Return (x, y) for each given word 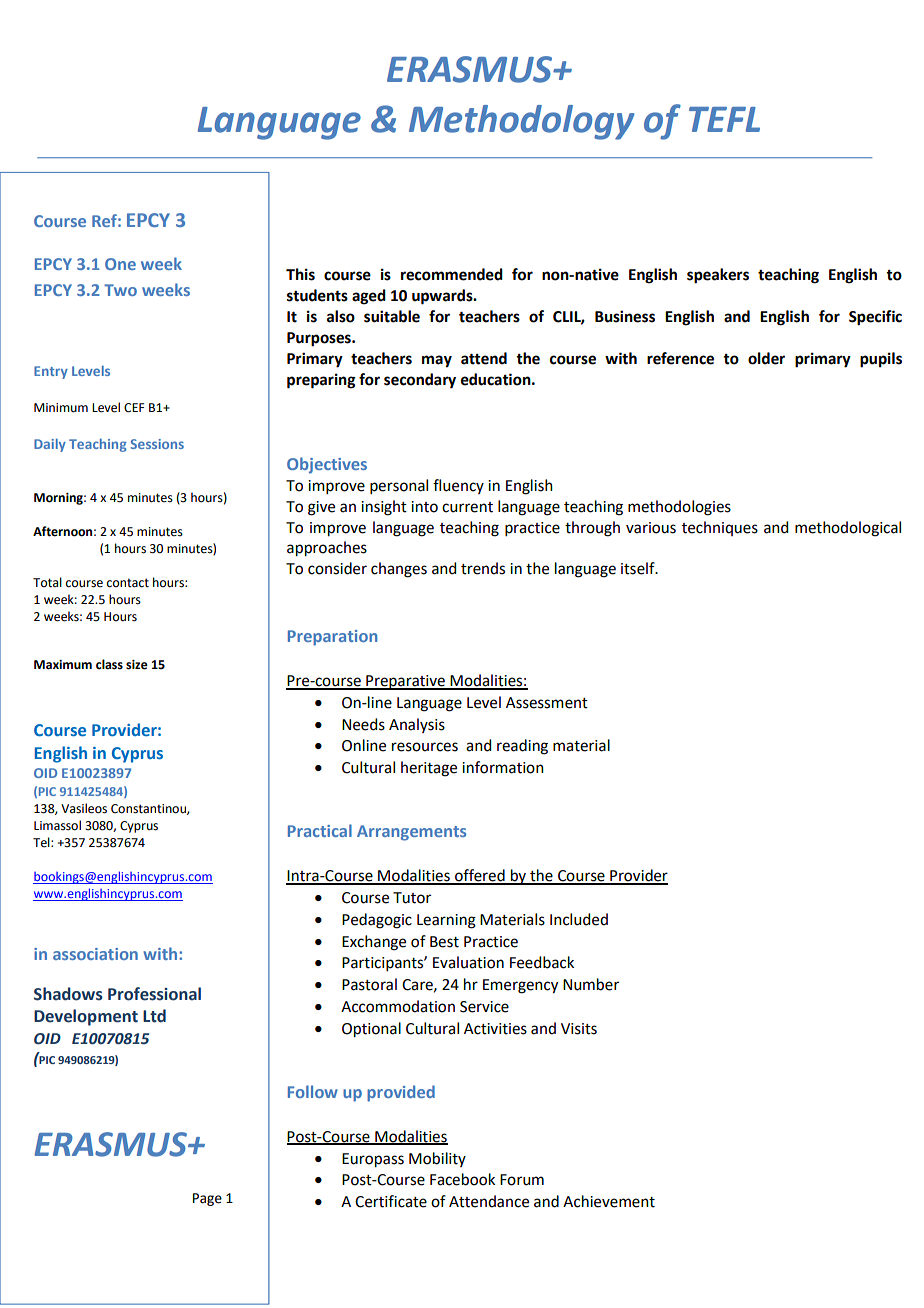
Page (207, 1199)
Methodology (522, 122)
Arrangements (411, 833)
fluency (458, 486)
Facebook (462, 1179)
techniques (720, 528)
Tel (42, 842)
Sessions (157, 444)
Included (579, 919)
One (120, 264)
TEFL (724, 119)
